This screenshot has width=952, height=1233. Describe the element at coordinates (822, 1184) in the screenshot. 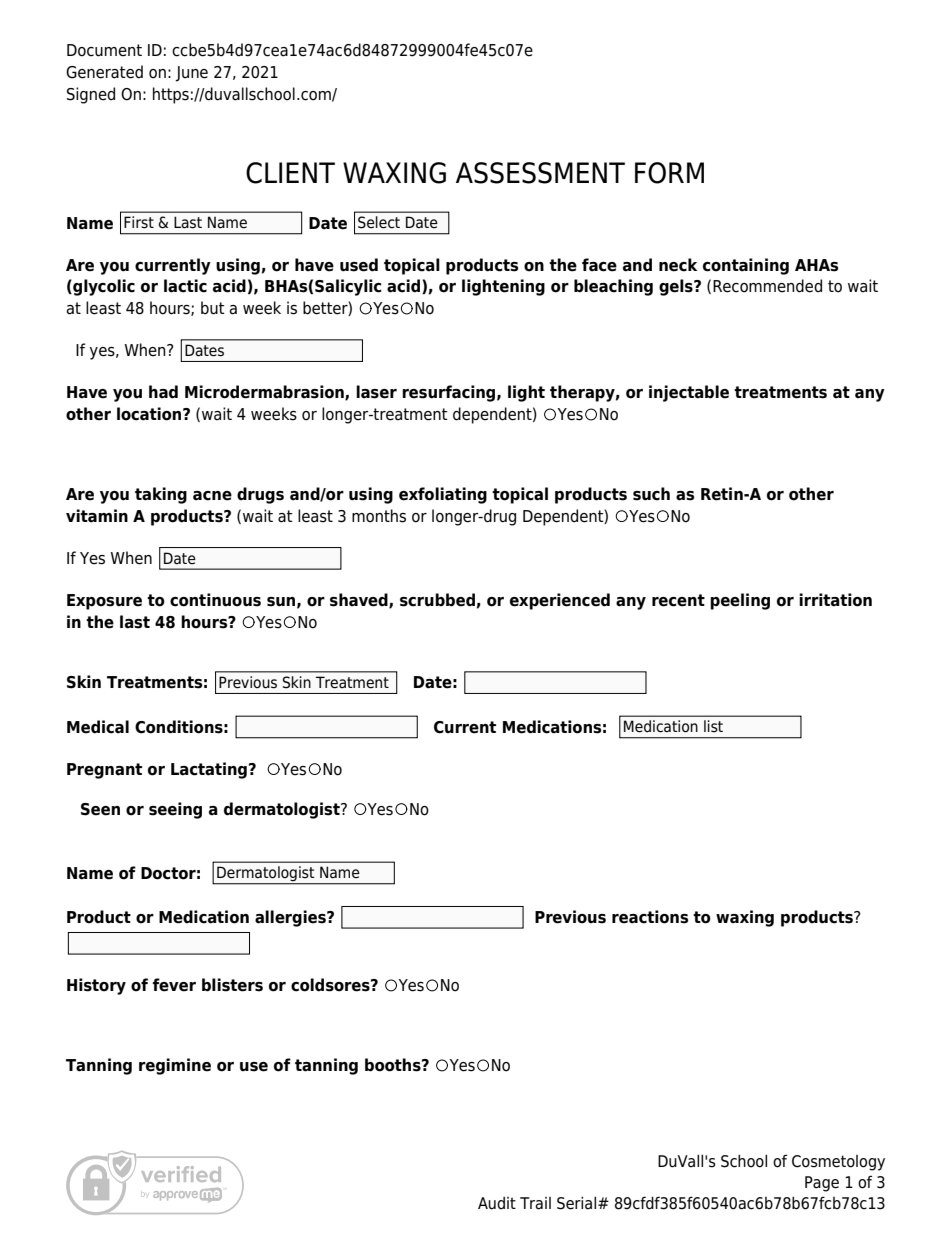

I see `Page` at that location.
